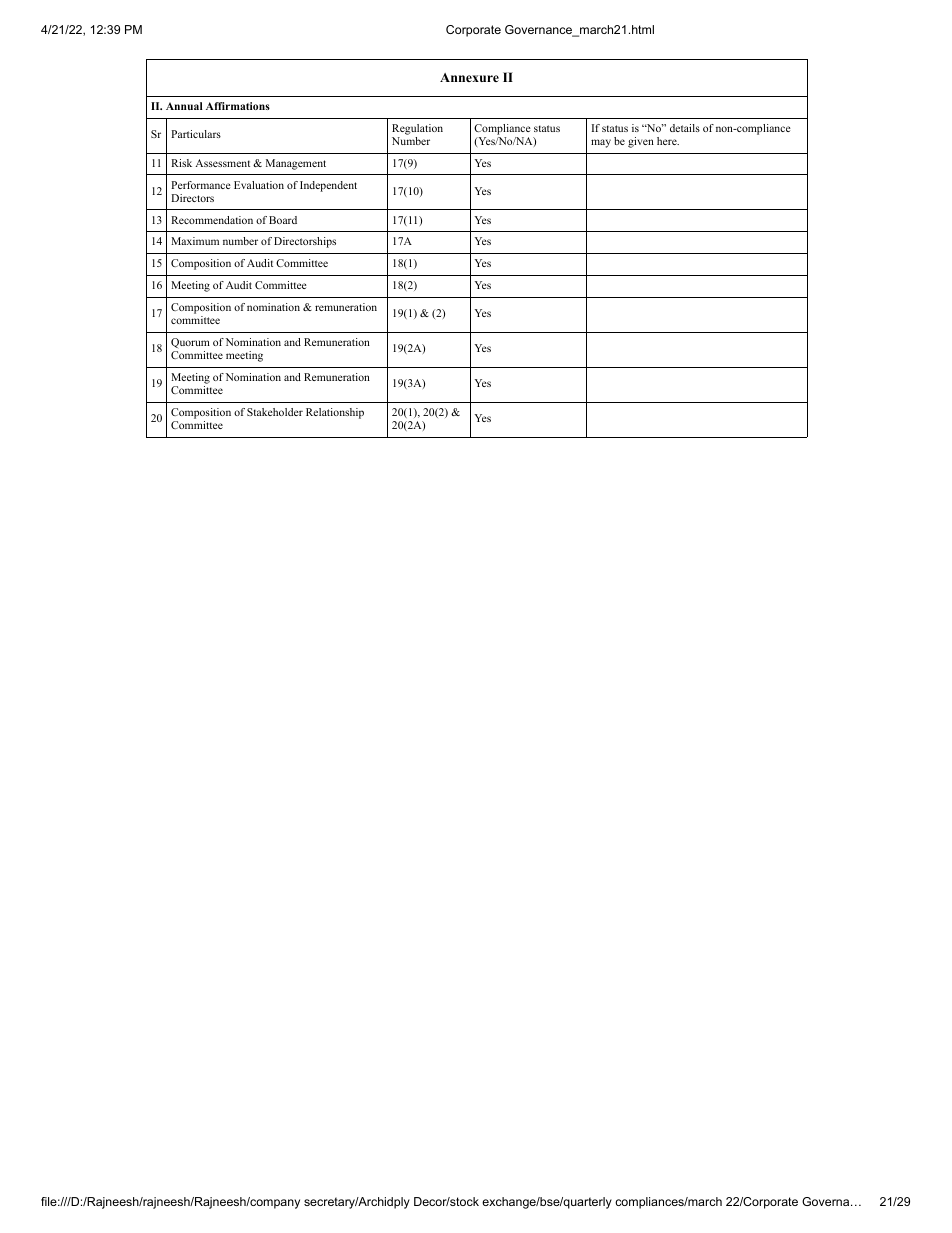 The height and width of the page is (1233, 952). I want to click on details, so click(685, 128).
